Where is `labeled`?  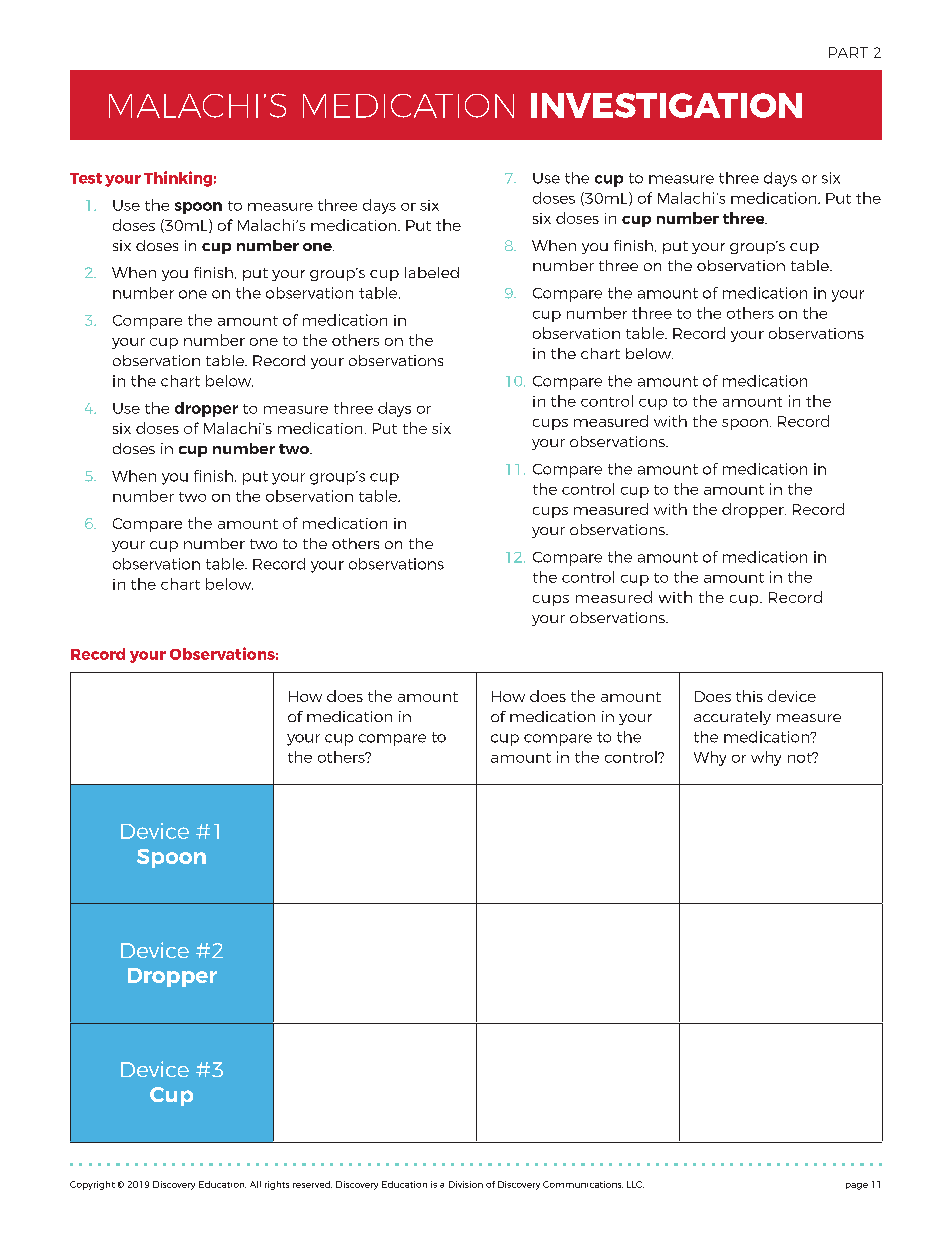
labeled is located at coordinates (432, 272).
